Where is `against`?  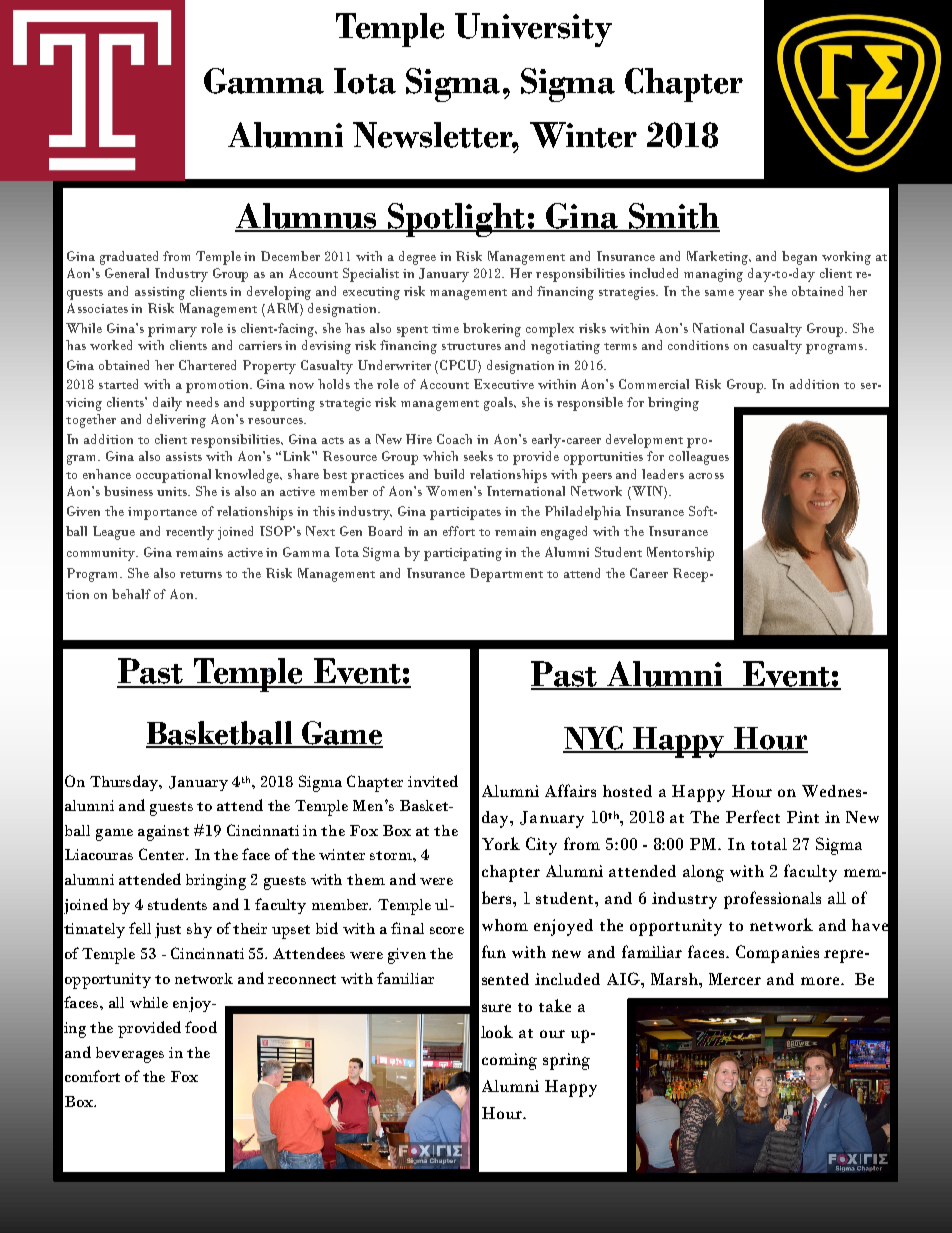
against is located at coordinates (163, 833).
